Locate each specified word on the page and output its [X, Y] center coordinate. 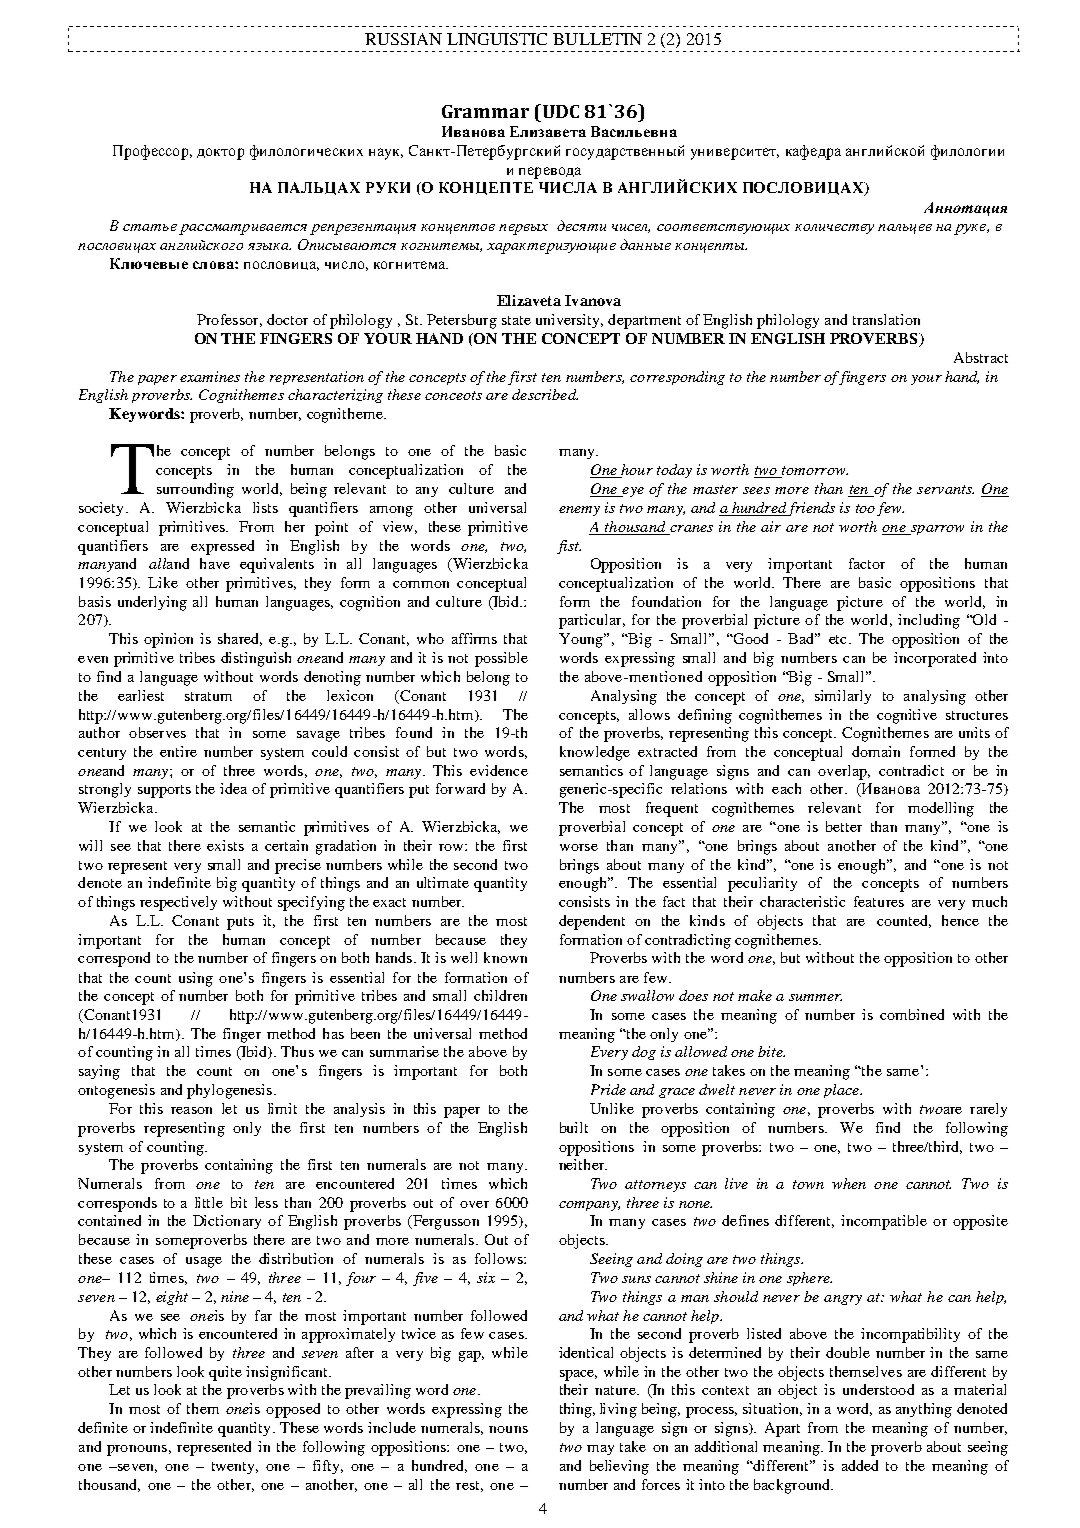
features [879, 901]
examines [210, 376]
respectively [178, 903]
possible [501, 659]
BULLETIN [597, 39]
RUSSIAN [403, 39]
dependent [592, 922]
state [516, 320]
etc [839, 639]
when [849, 1183]
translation [886, 319]
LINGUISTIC [497, 39]
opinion [168, 640]
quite [225, 1373]
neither [583, 1164]
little [209, 1202]
